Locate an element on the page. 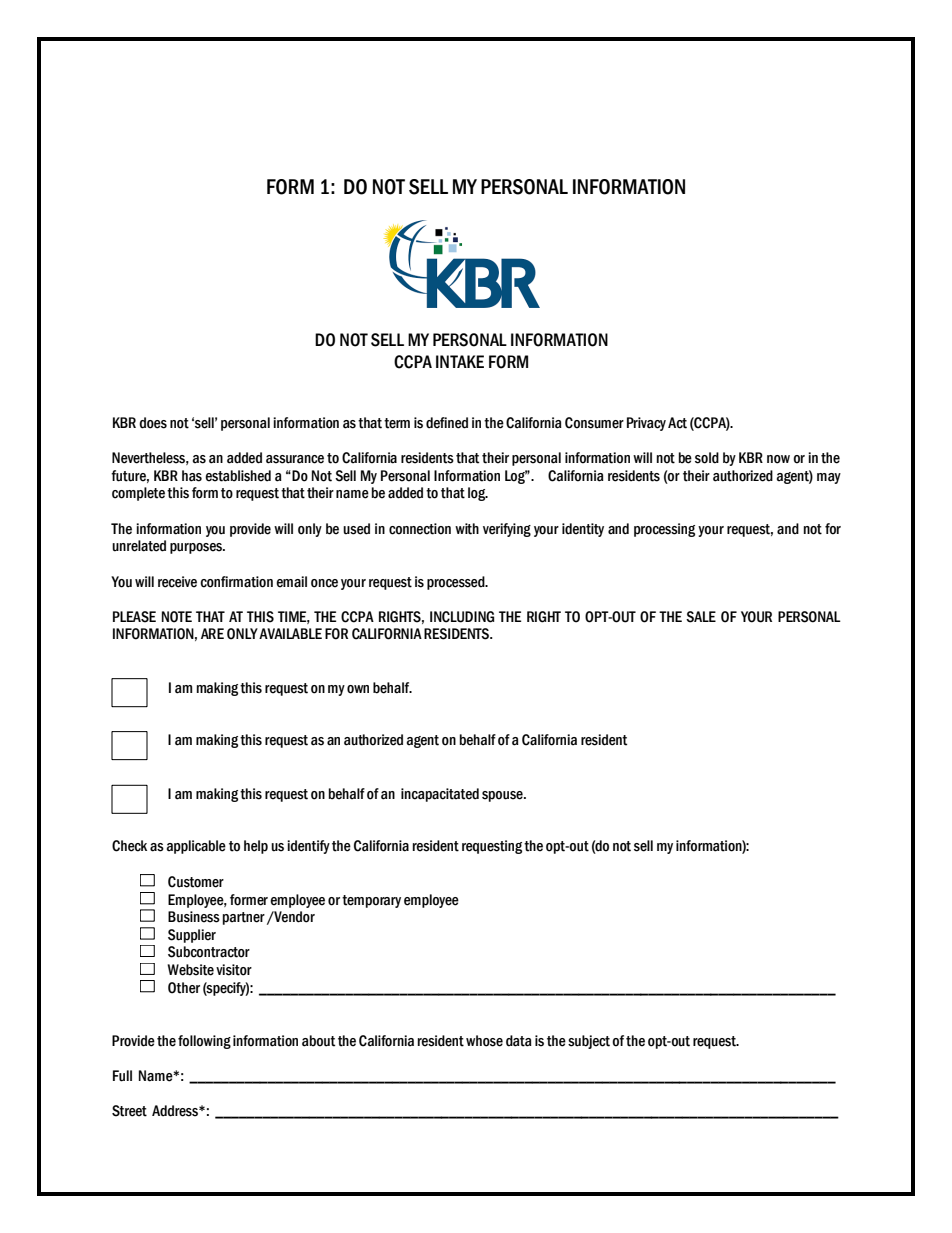  processed is located at coordinates (457, 583).
